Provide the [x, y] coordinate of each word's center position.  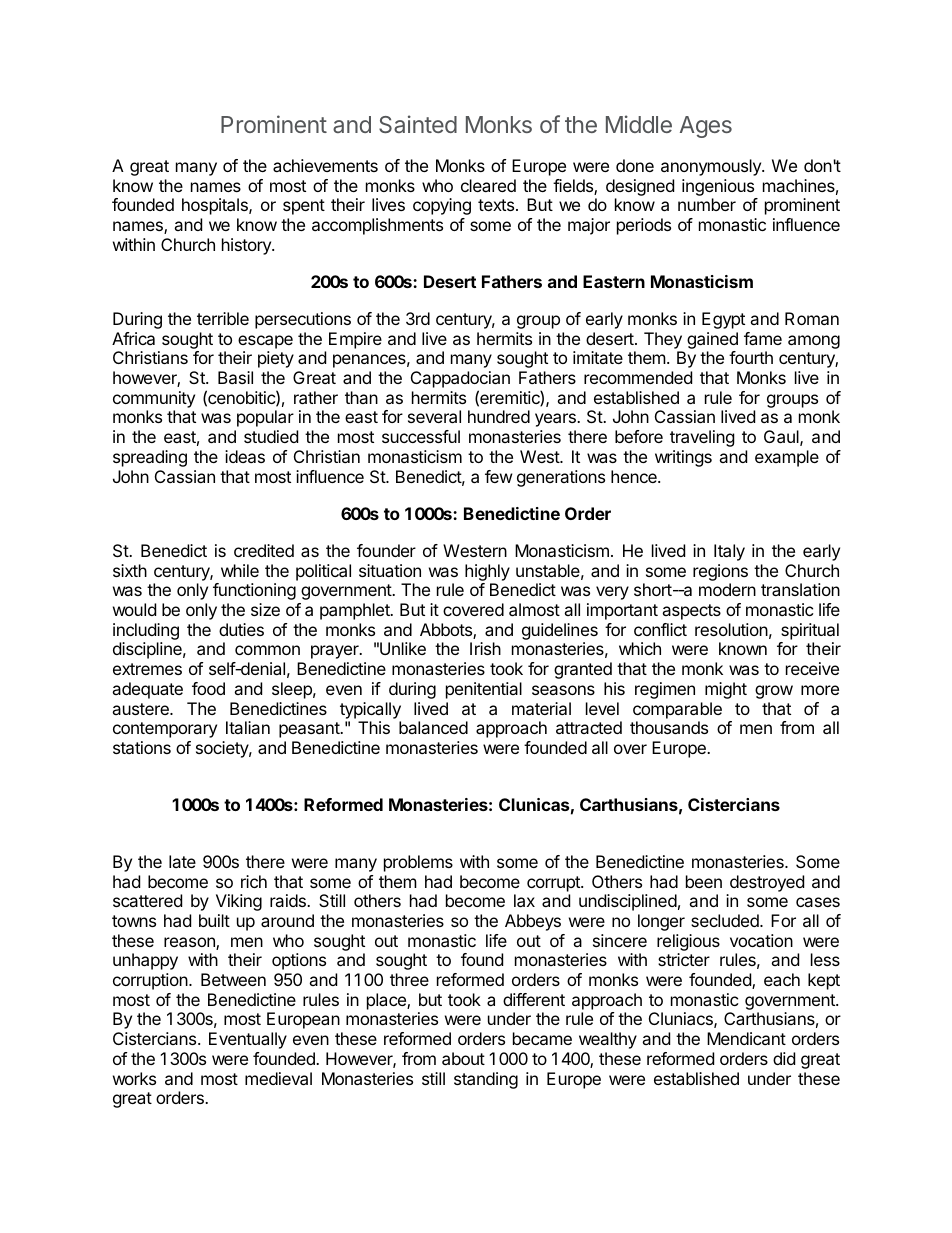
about [463, 1058]
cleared [488, 185]
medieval [278, 1078]
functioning [254, 591]
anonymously [712, 167]
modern [727, 589]
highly [487, 572]
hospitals [216, 206]
